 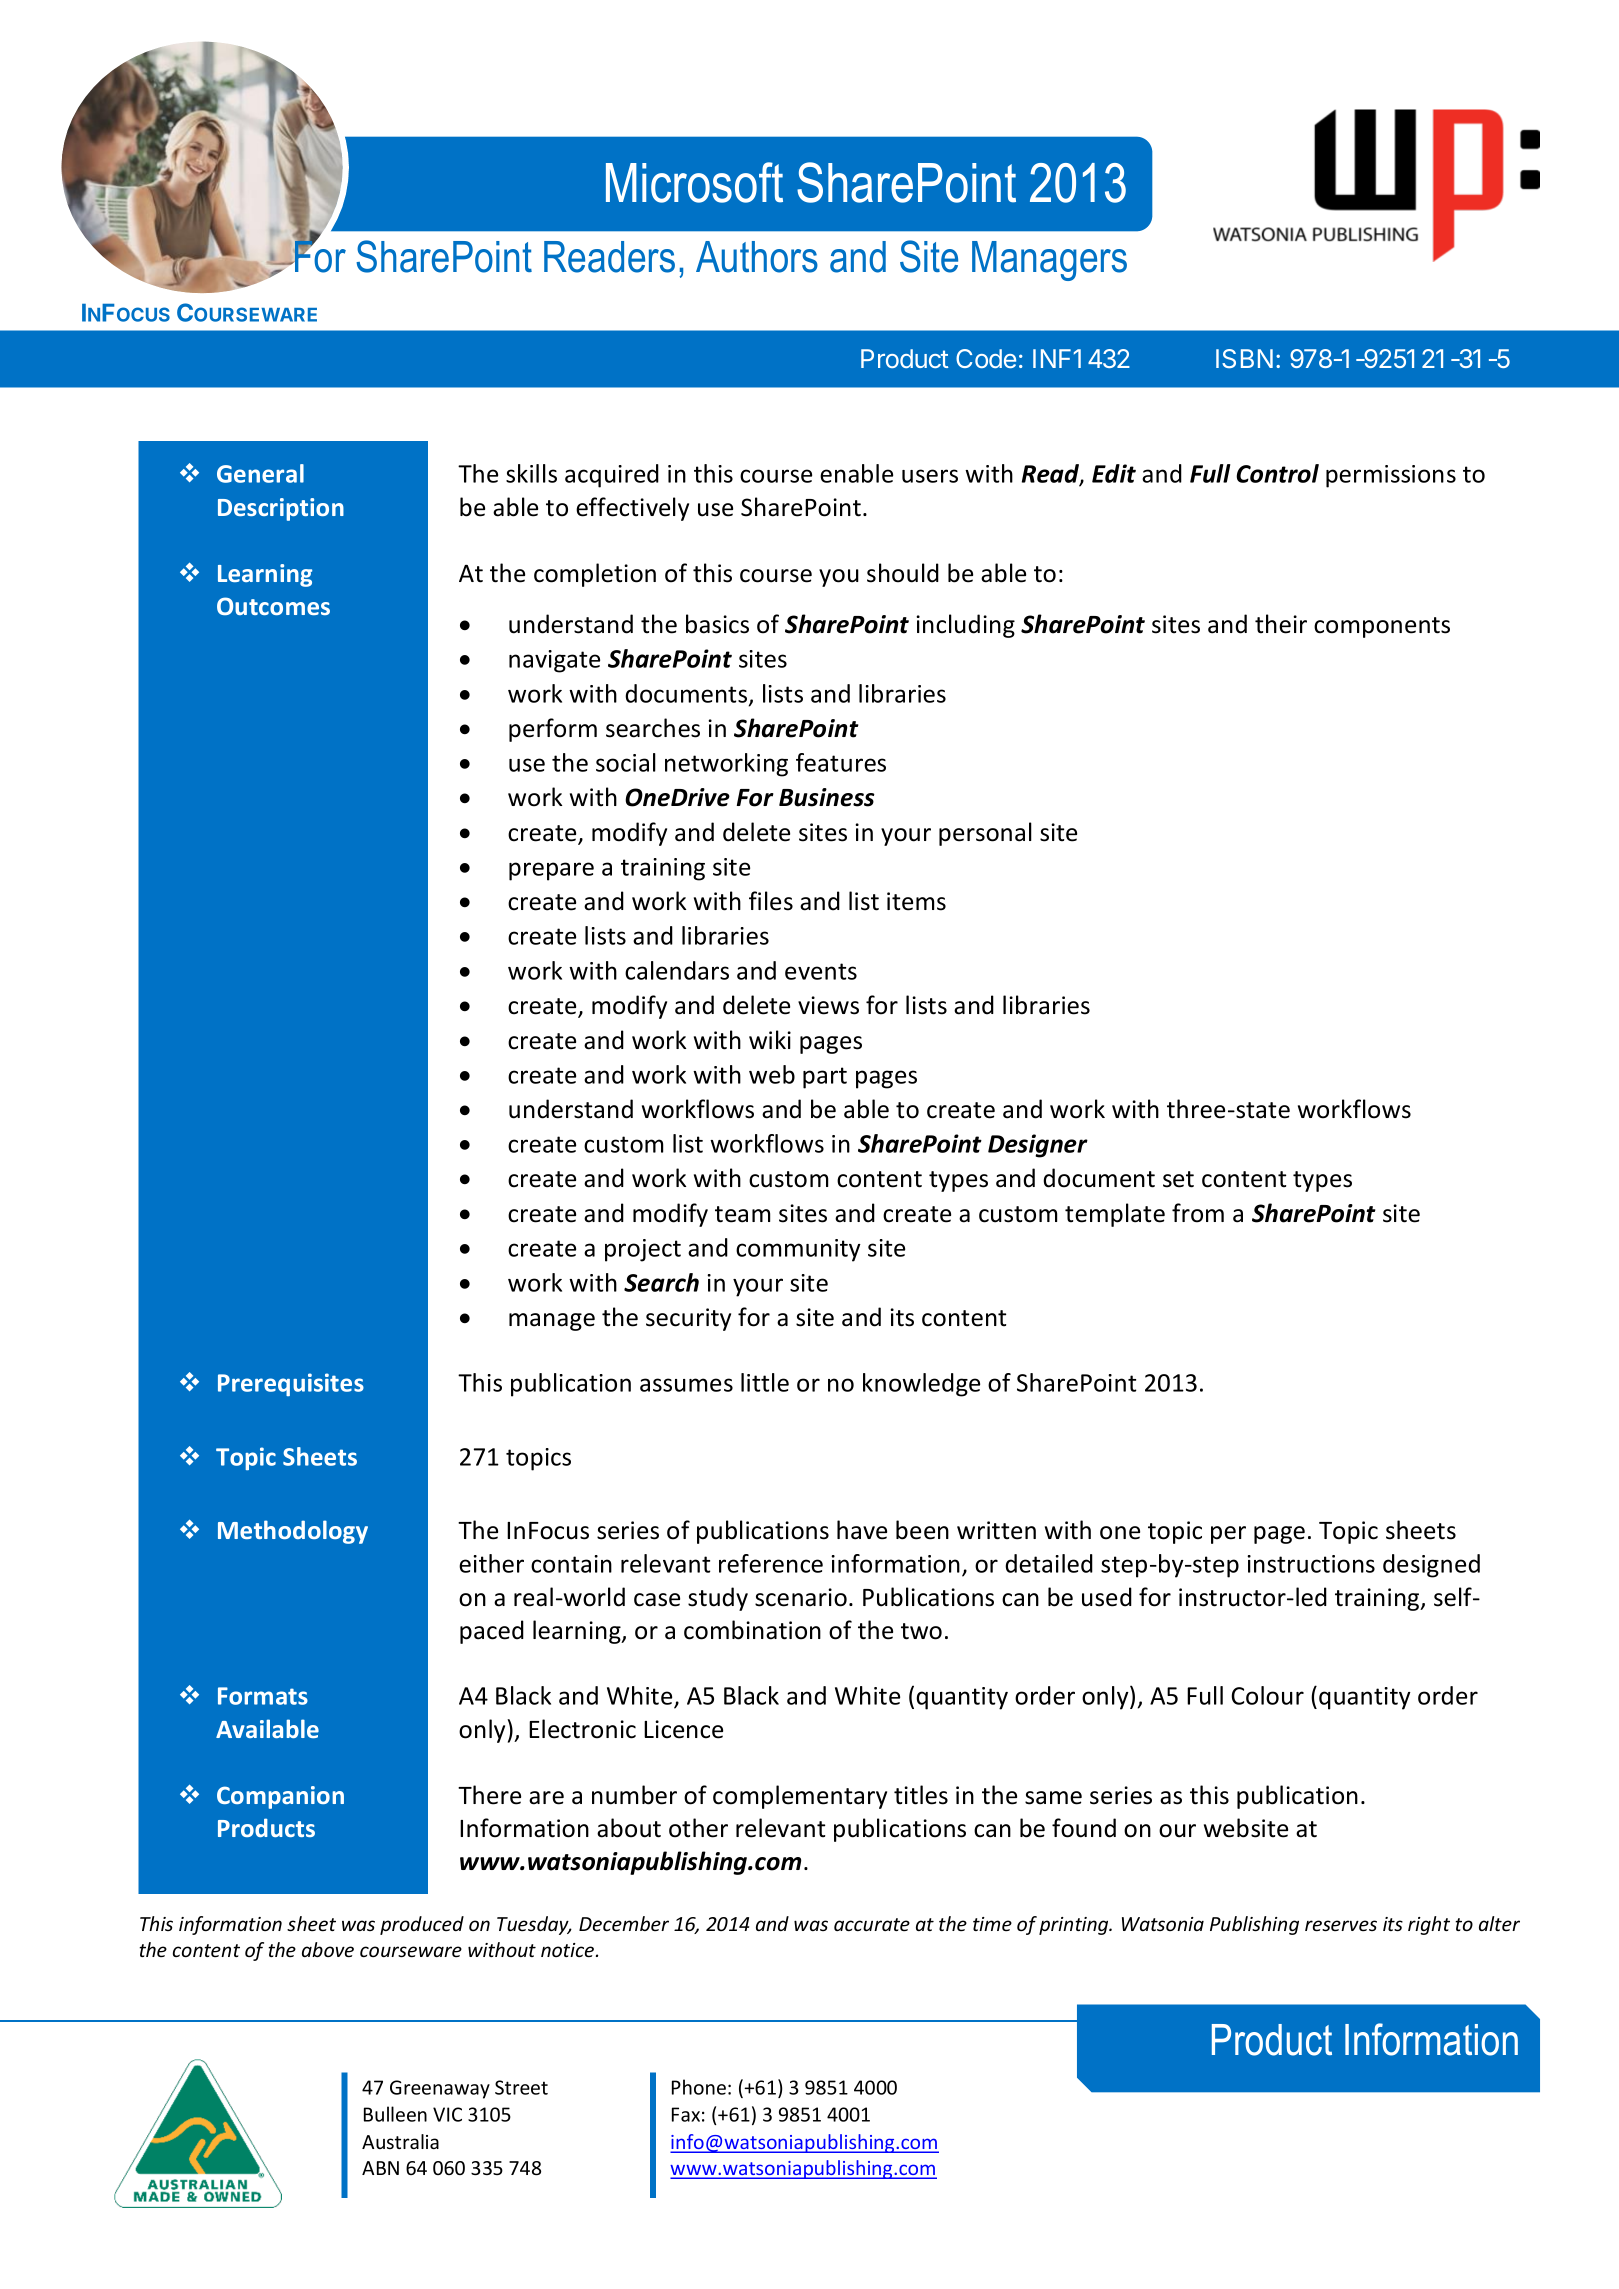 What do you see at coordinates (1382, 627) in the screenshot?
I see `components` at bounding box center [1382, 627].
